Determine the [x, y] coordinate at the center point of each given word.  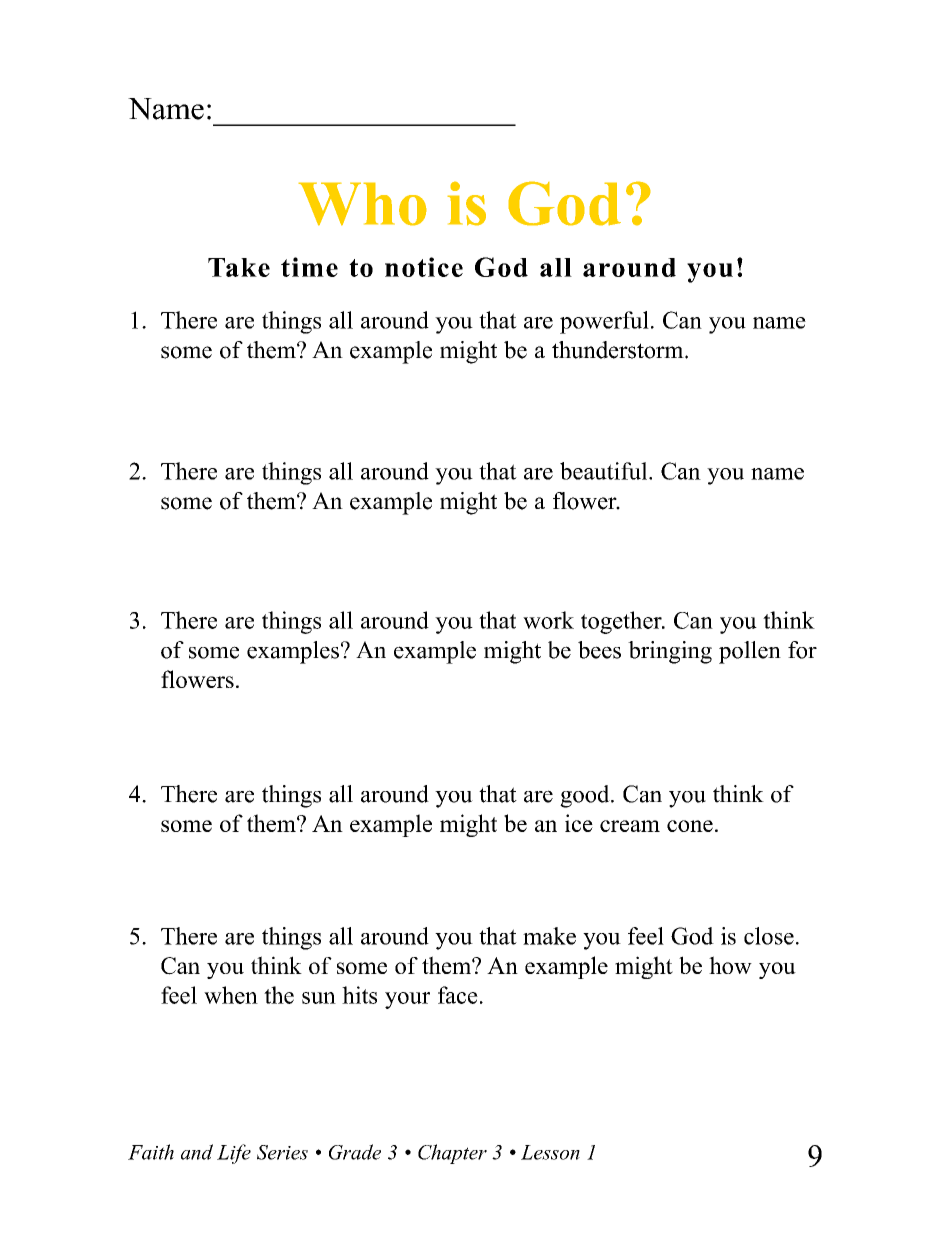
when [231, 995]
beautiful [605, 471]
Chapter [452, 1154]
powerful [604, 322]
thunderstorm [619, 350]
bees [599, 650]
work [548, 620]
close [769, 936]
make [549, 936]
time [309, 267]
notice [424, 267]
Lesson [550, 1152]
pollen [750, 652]
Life [234, 1154]
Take [239, 267]
